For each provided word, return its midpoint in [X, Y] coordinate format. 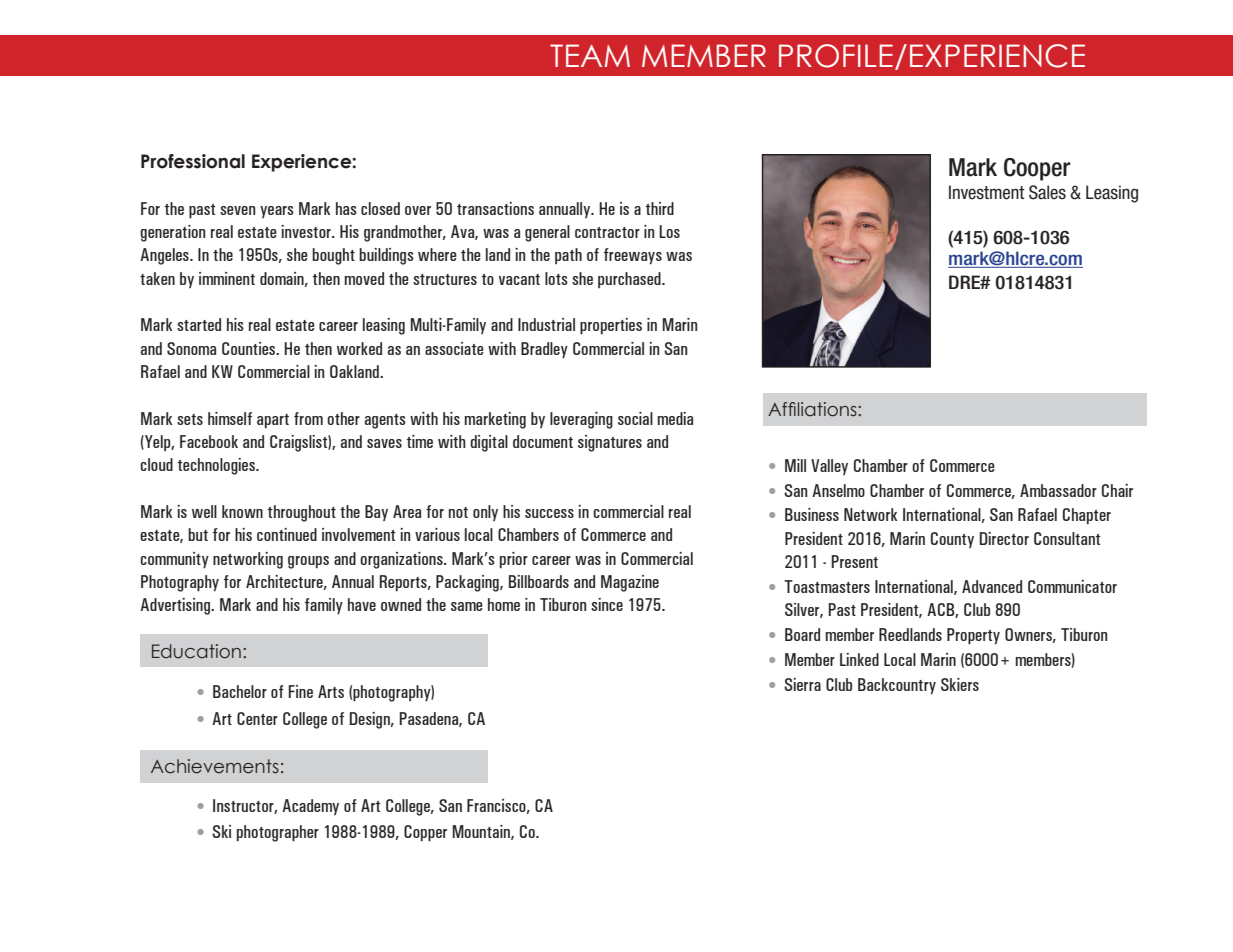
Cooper [1037, 169]
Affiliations [813, 409]
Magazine [630, 583]
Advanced [992, 586]
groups [308, 562]
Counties [250, 348]
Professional [193, 161]
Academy [310, 807]
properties [611, 326]
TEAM [590, 55]
